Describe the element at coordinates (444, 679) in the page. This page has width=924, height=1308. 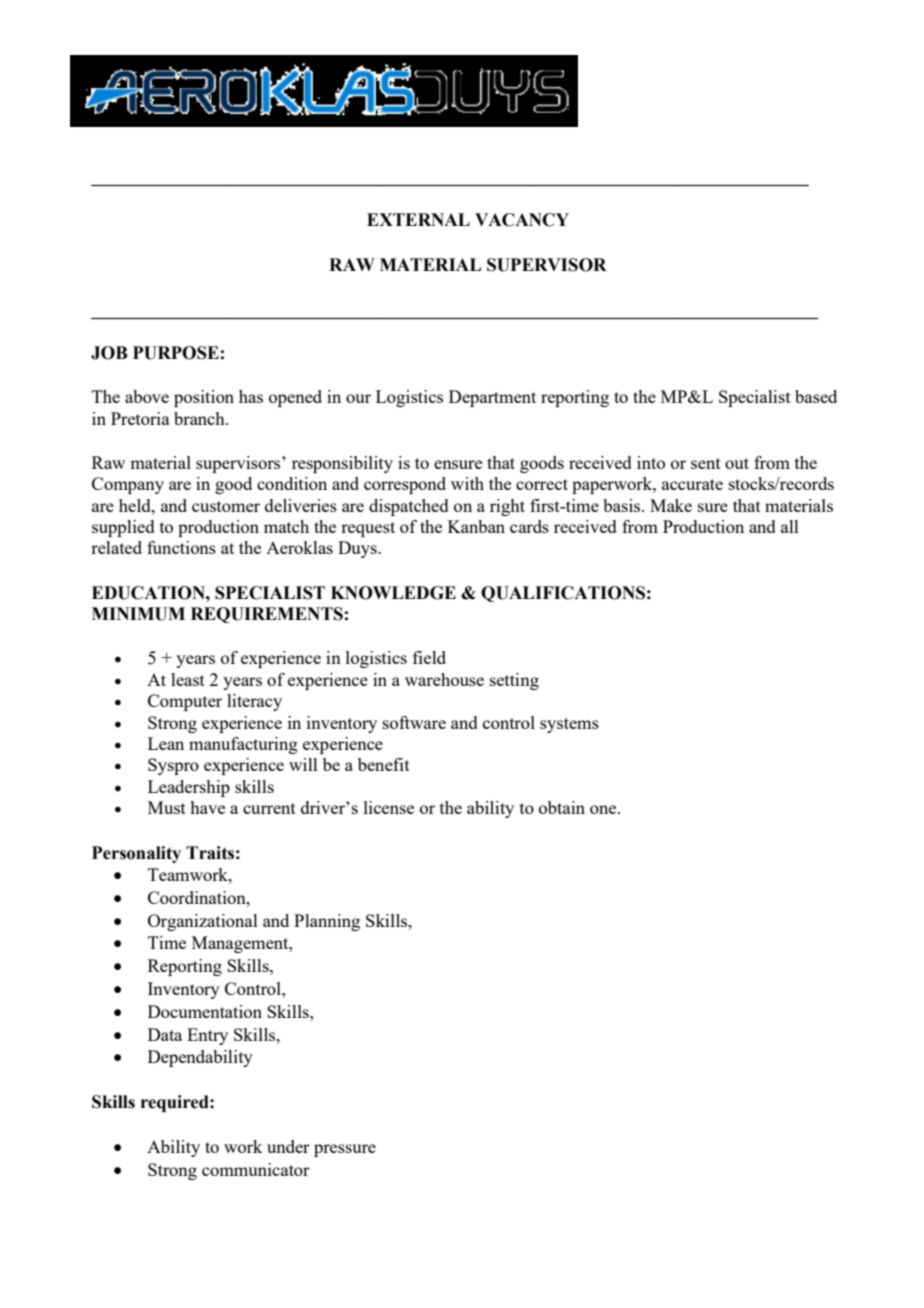
I see `warehouse` at that location.
